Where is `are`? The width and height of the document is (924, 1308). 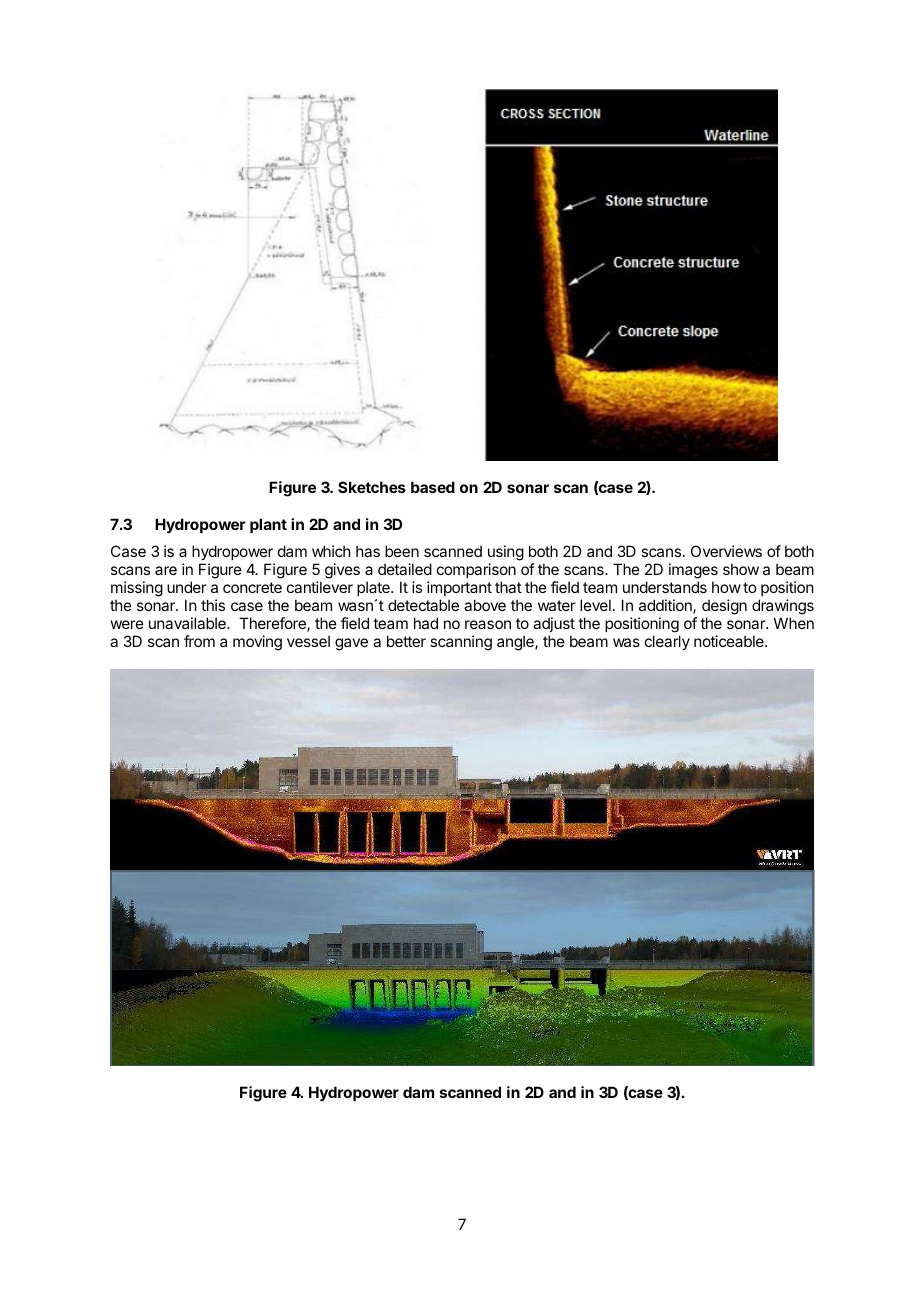 are is located at coordinates (166, 570).
